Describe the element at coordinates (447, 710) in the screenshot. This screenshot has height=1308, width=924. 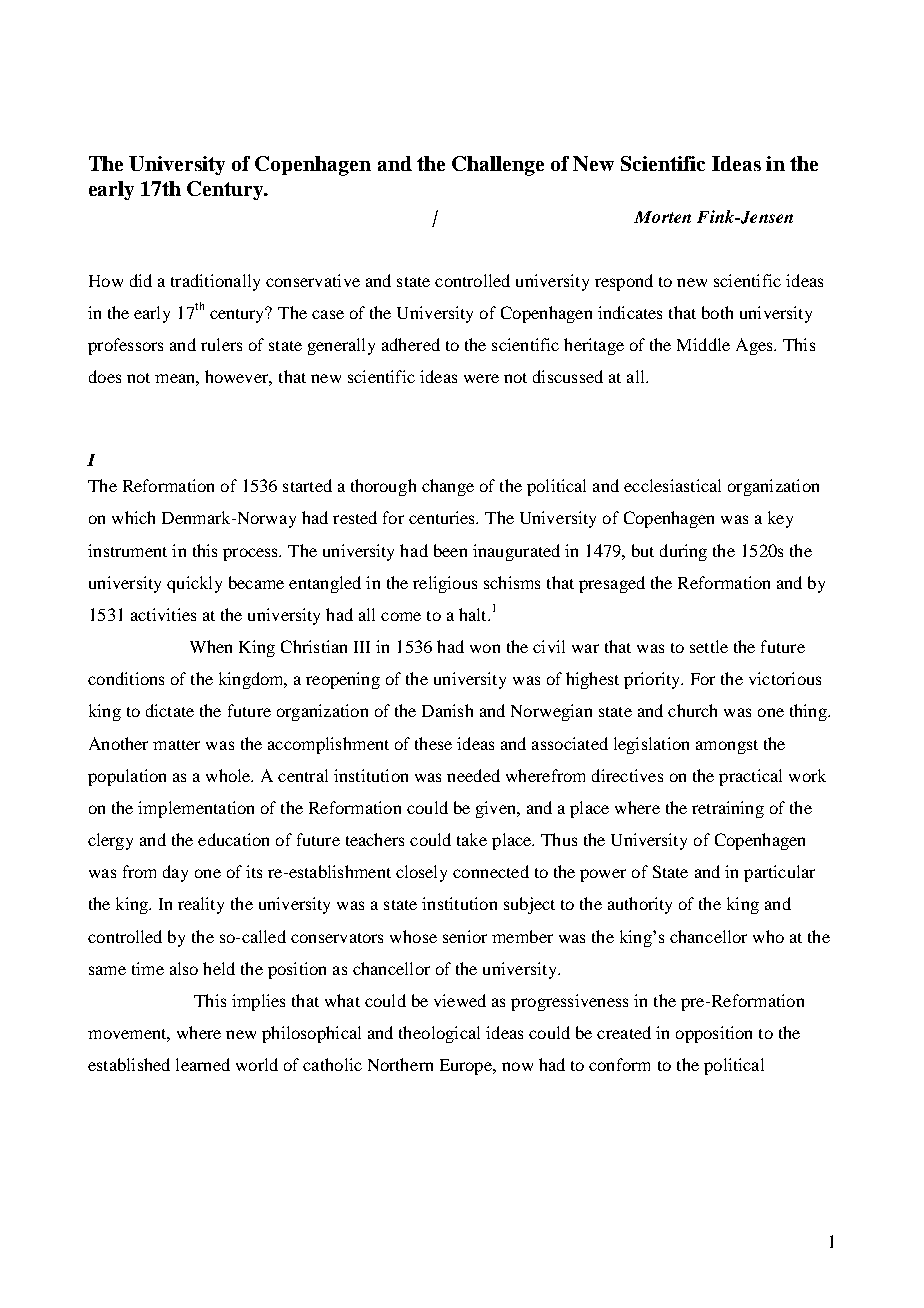
I see `Danish` at that location.
